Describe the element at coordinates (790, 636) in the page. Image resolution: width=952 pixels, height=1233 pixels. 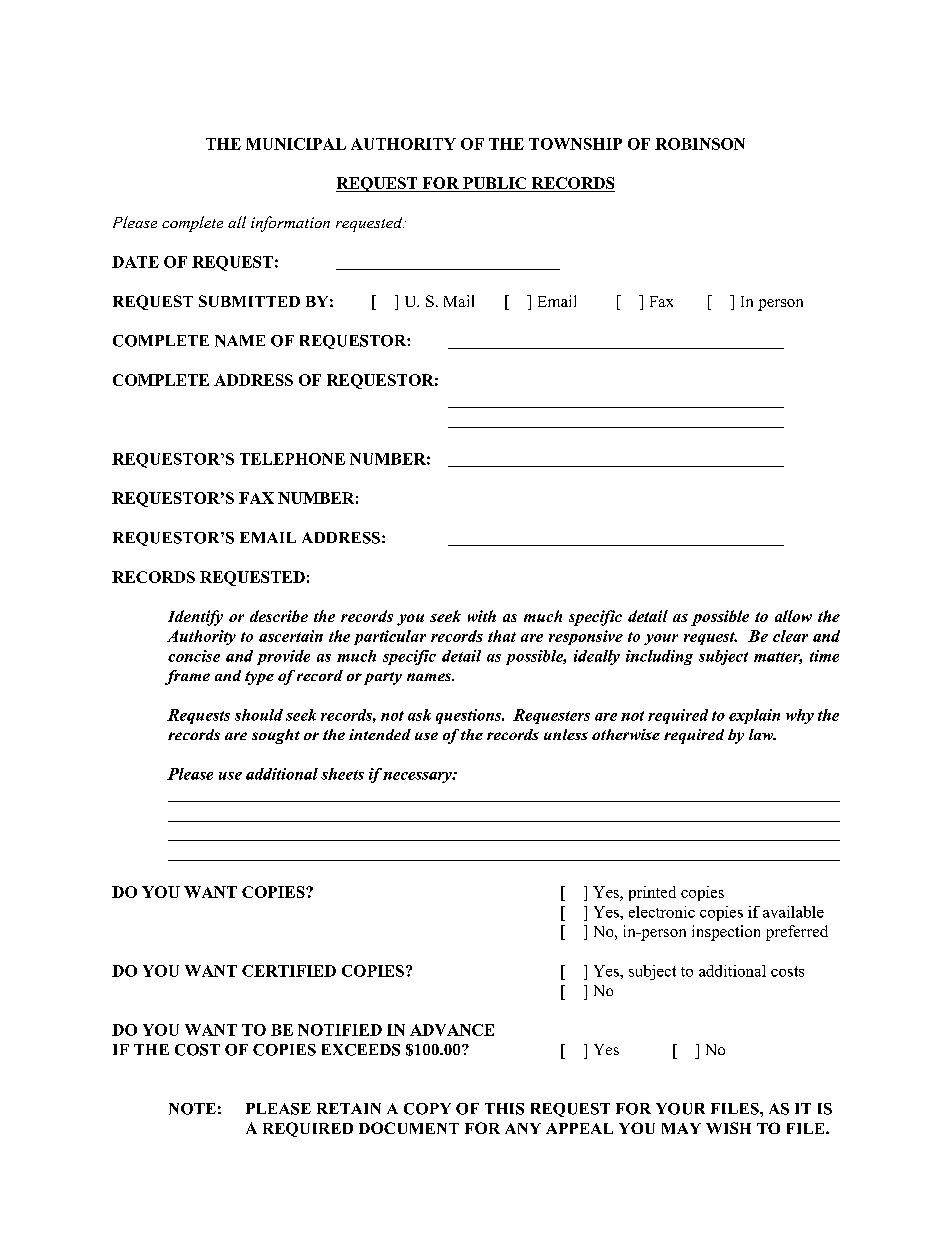
I see `clear` at that location.
